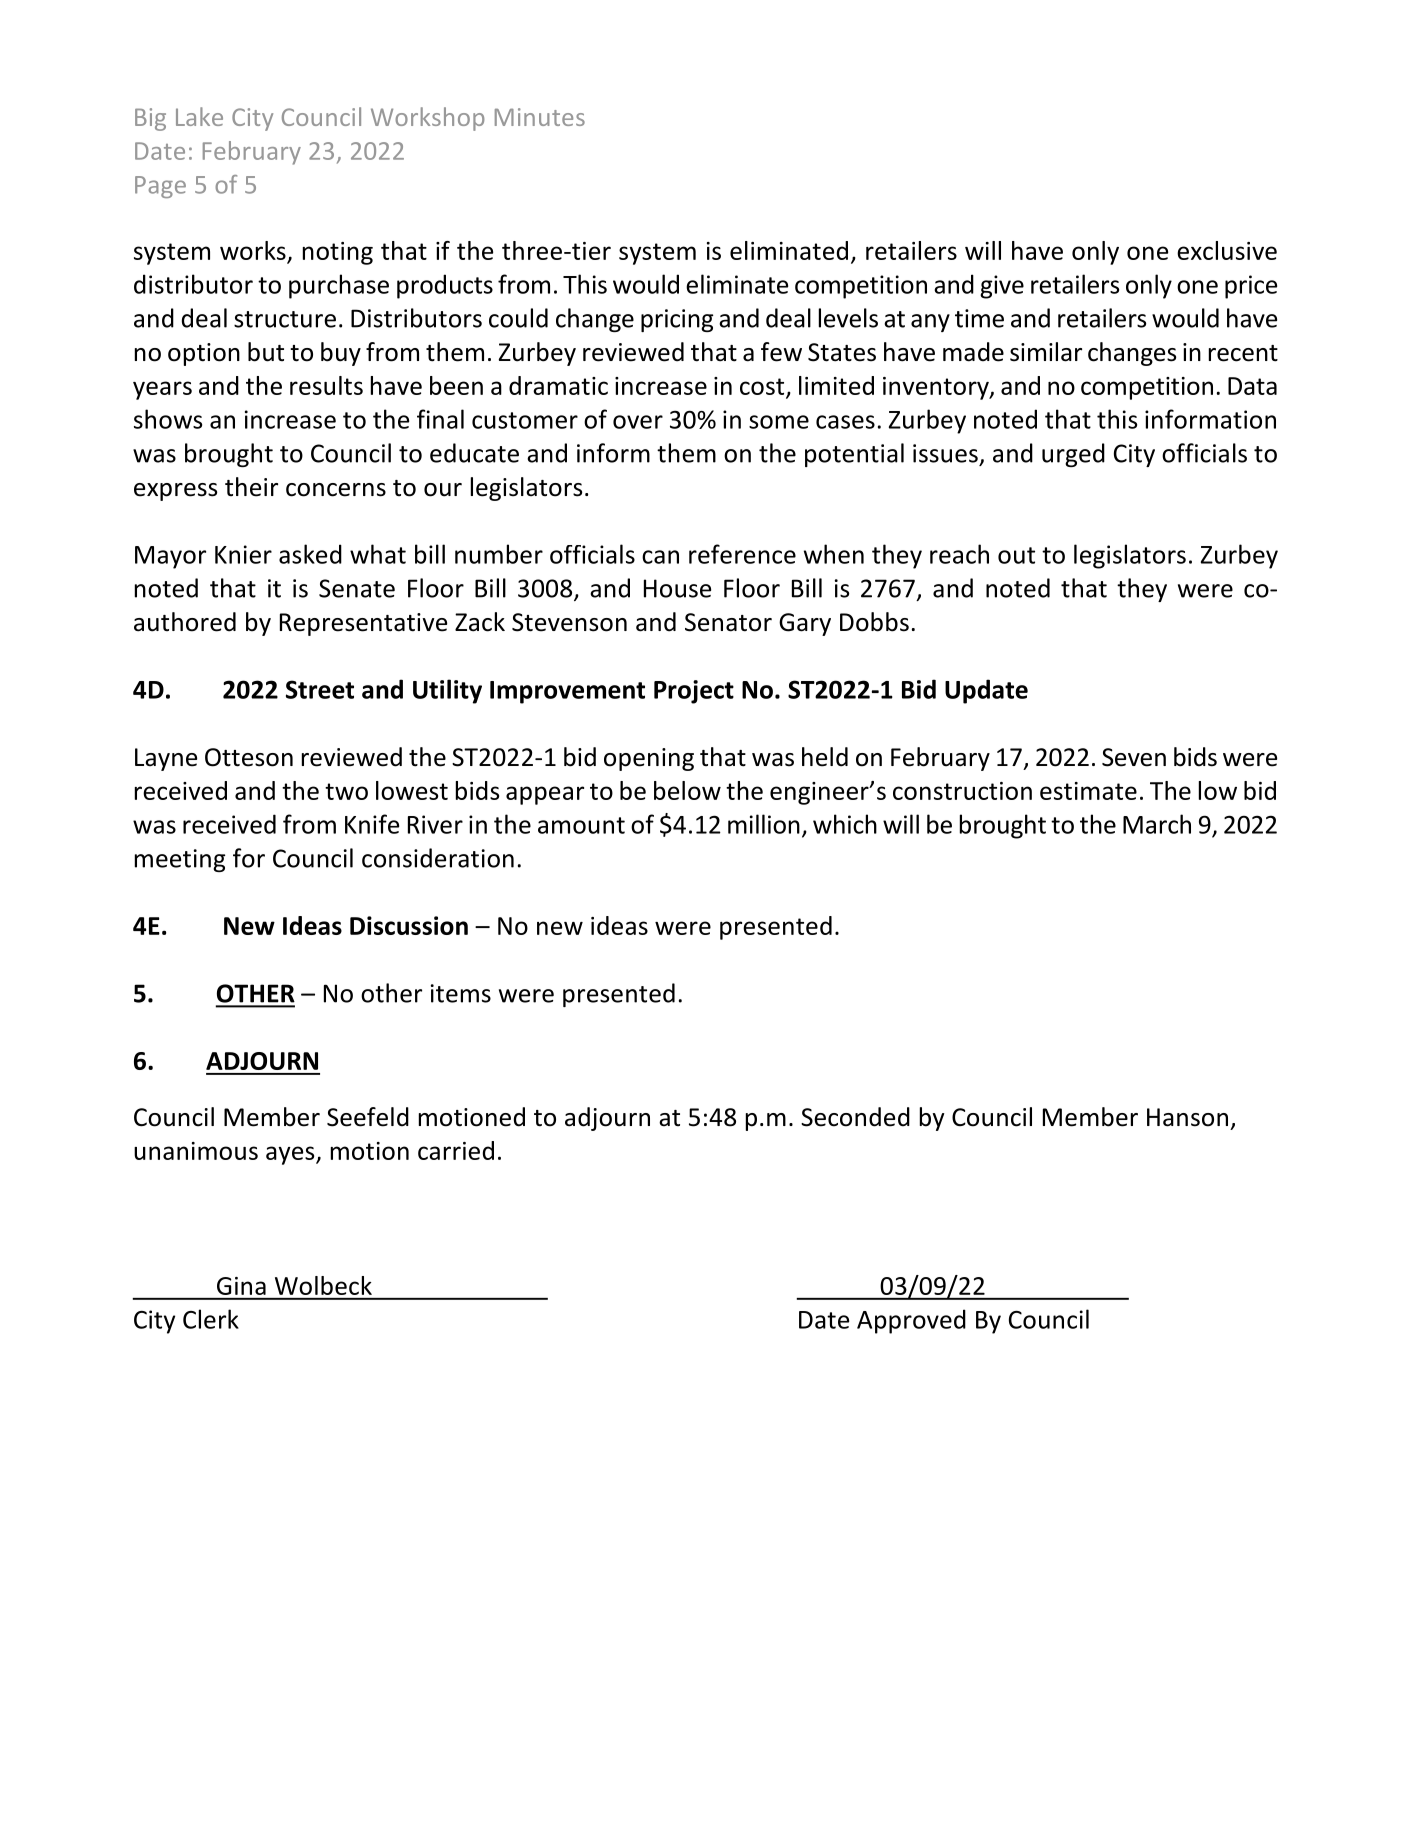 Image resolution: width=1411 pixels, height=1826 pixels. Describe the element at coordinates (251, 487) in the screenshot. I see `their` at that location.
